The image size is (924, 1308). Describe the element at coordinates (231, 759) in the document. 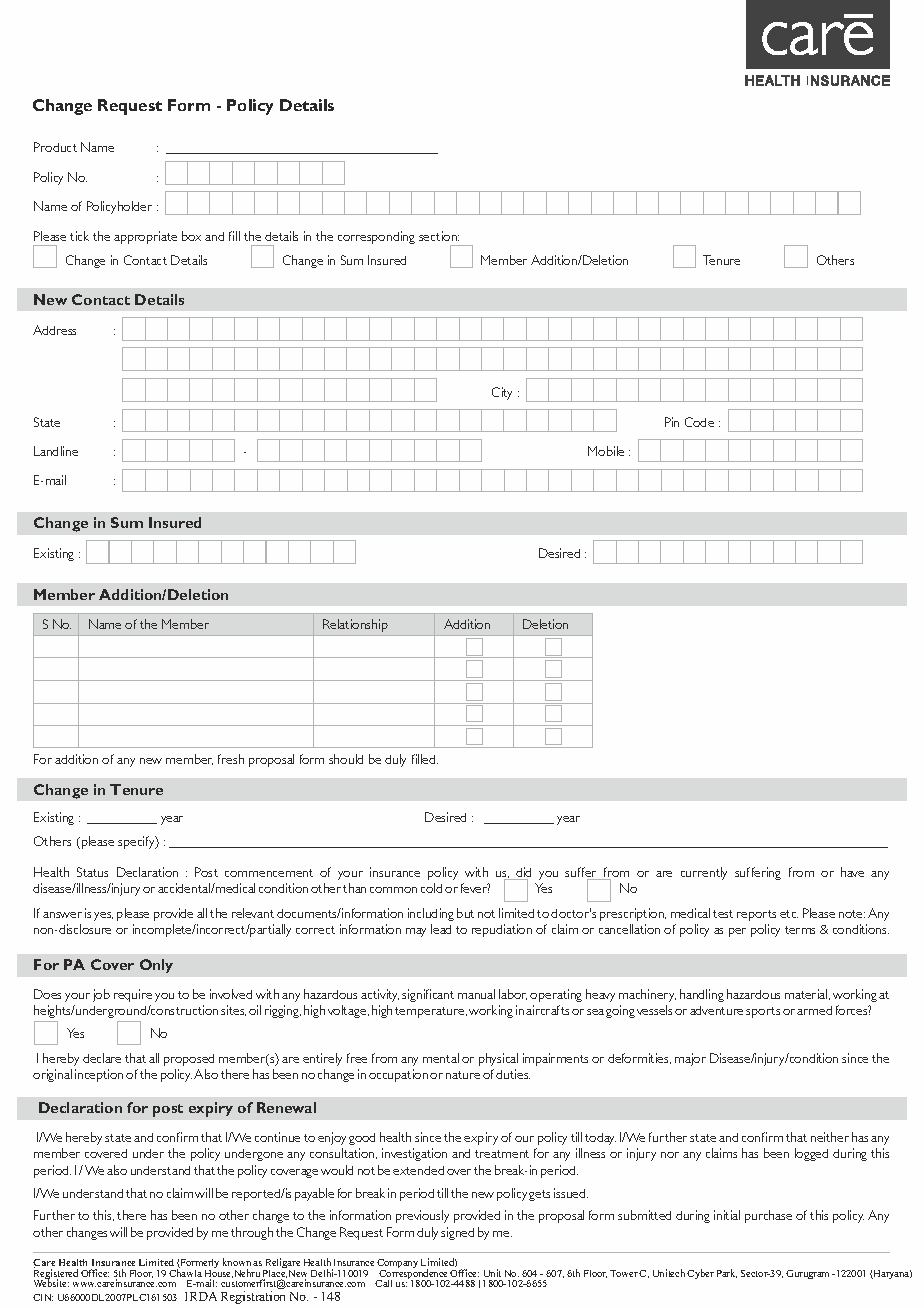

I see `fresh` at that location.
